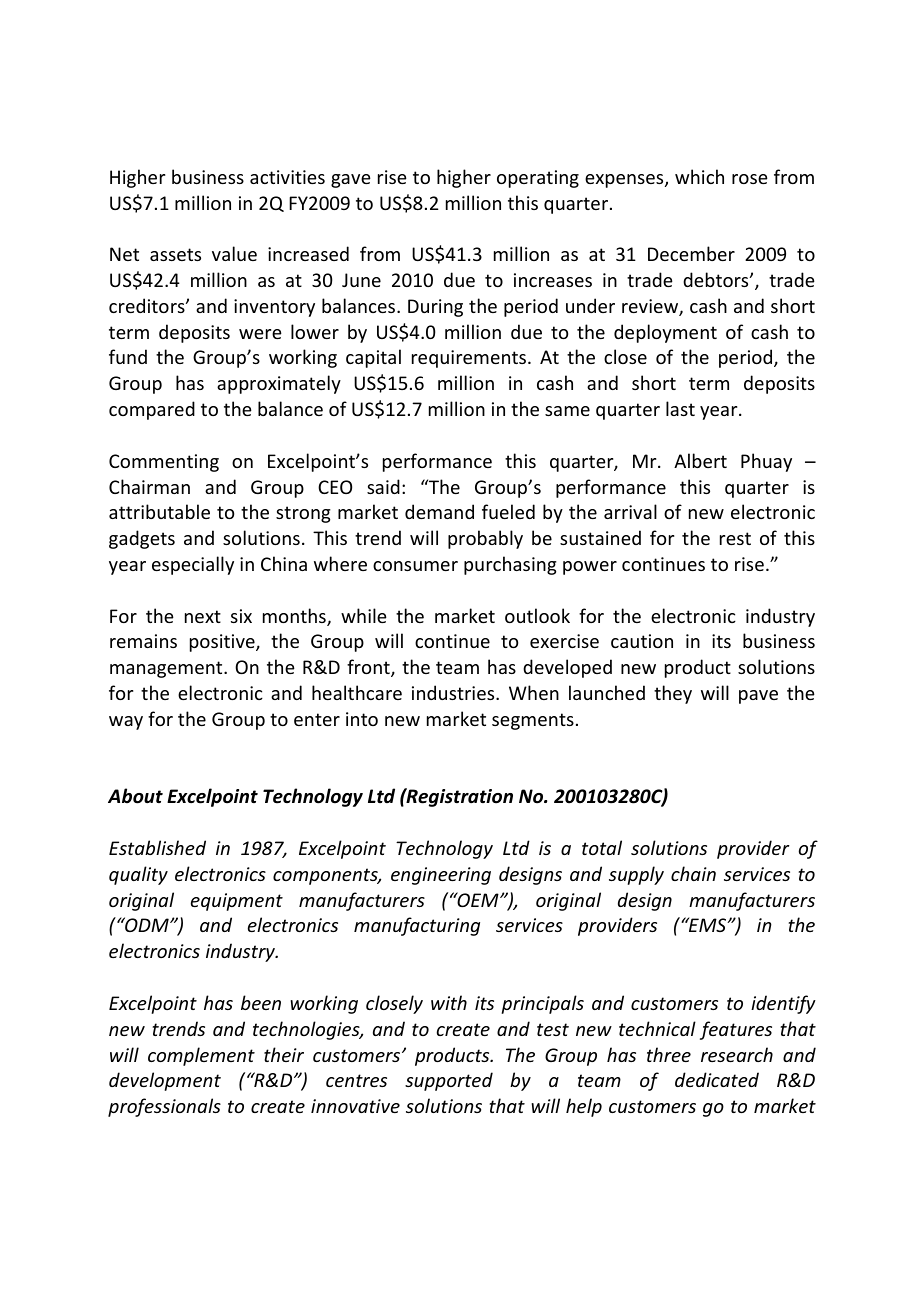 This screenshot has height=1308, width=924. What do you see at coordinates (223, 643) in the screenshot?
I see `positive` at bounding box center [223, 643].
